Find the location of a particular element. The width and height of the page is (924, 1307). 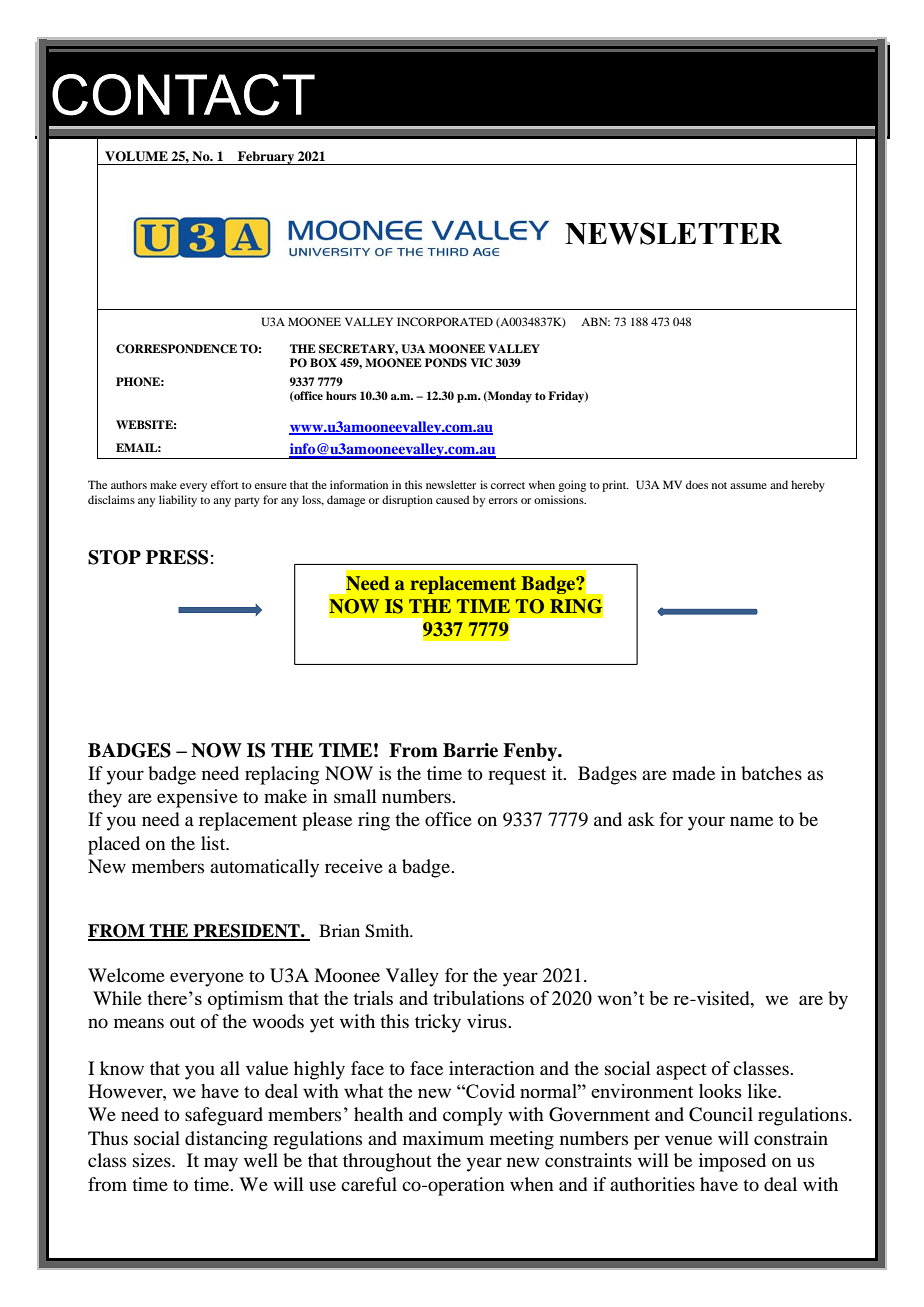

CONTACT is located at coordinates (183, 95).
